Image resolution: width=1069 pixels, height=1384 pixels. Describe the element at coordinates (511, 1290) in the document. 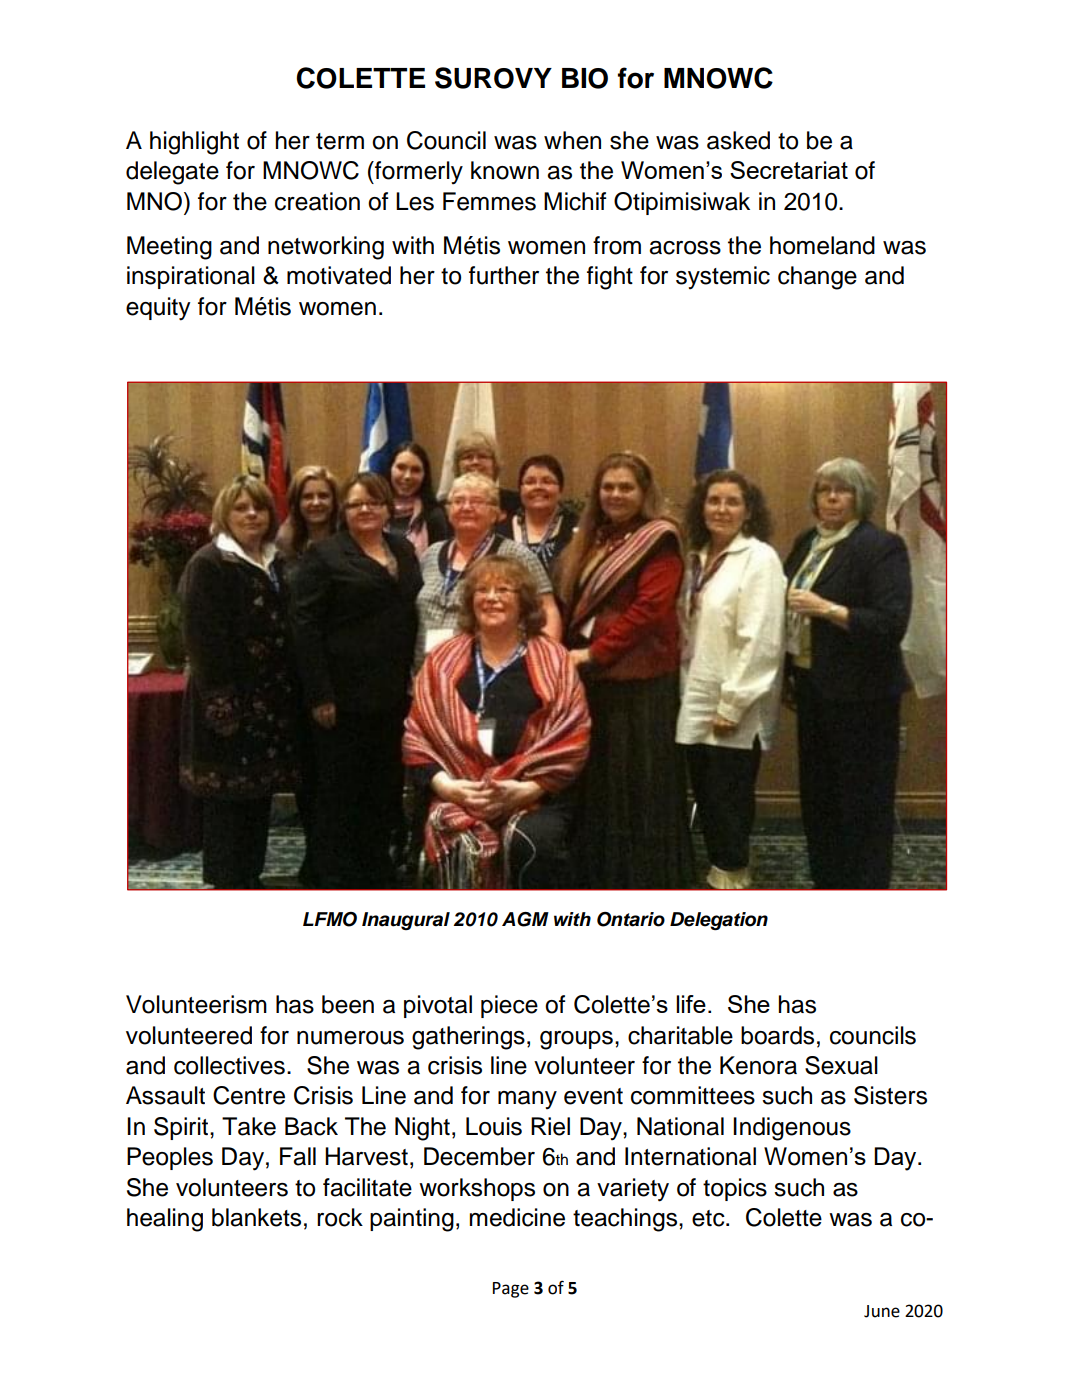

I see `Page` at that location.
